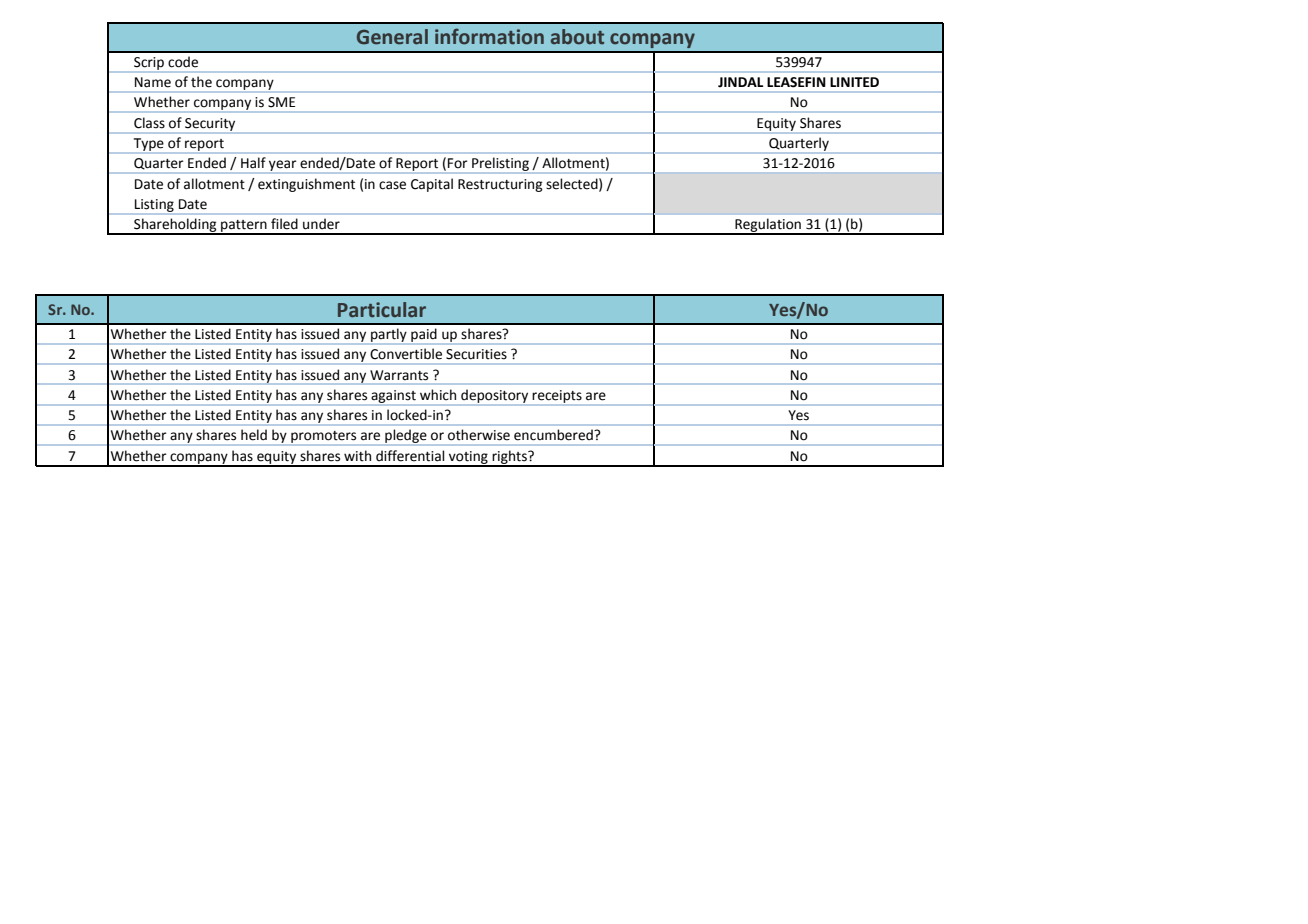 Image resolution: width=1308 pixels, height=924 pixels. I want to click on held, so click(254, 434).
